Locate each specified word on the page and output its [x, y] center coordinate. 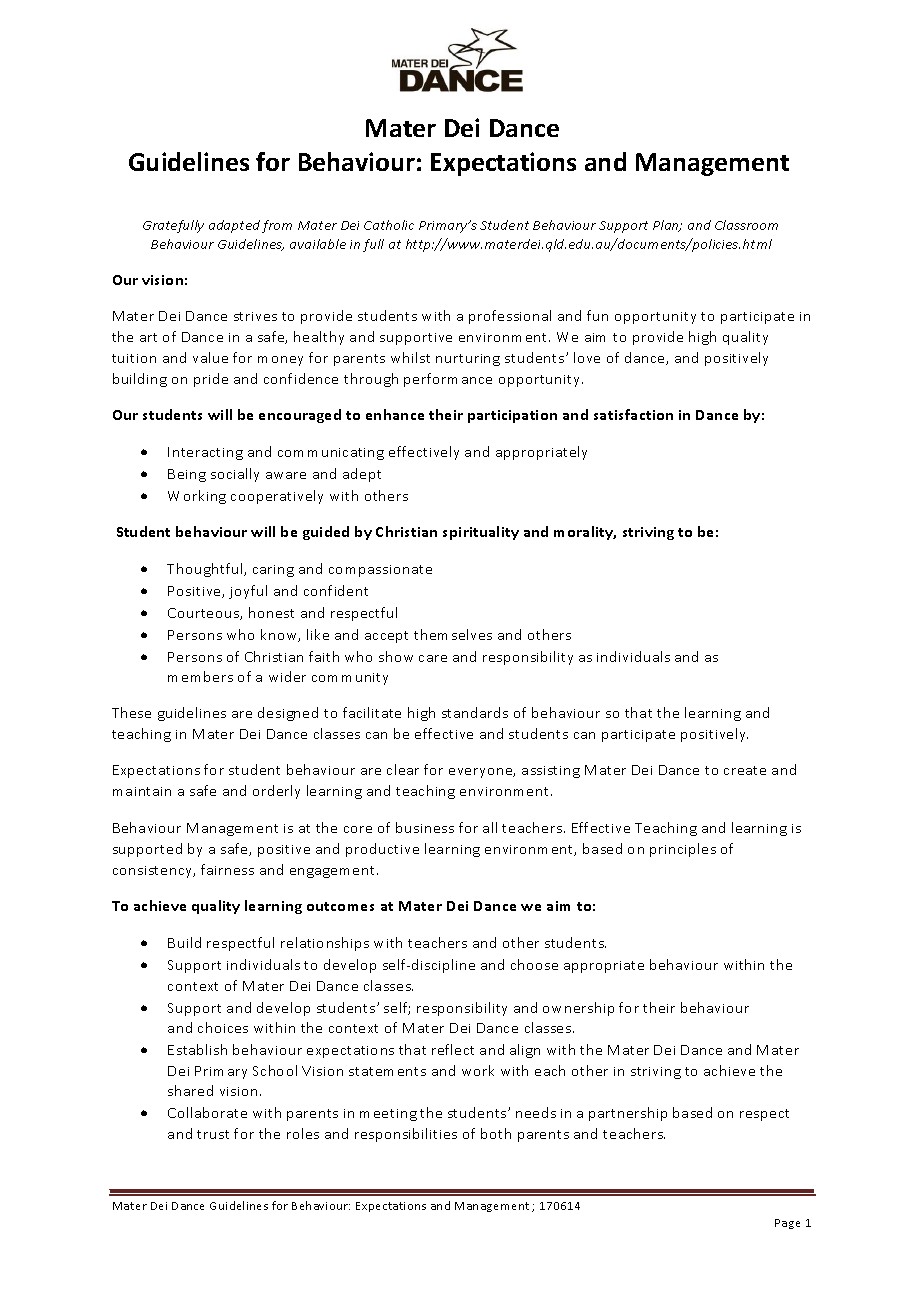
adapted [234, 226]
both [496, 1133]
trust [213, 1134]
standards [475, 712]
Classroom [746, 225]
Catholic [389, 225]
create [745, 770]
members [200, 676]
